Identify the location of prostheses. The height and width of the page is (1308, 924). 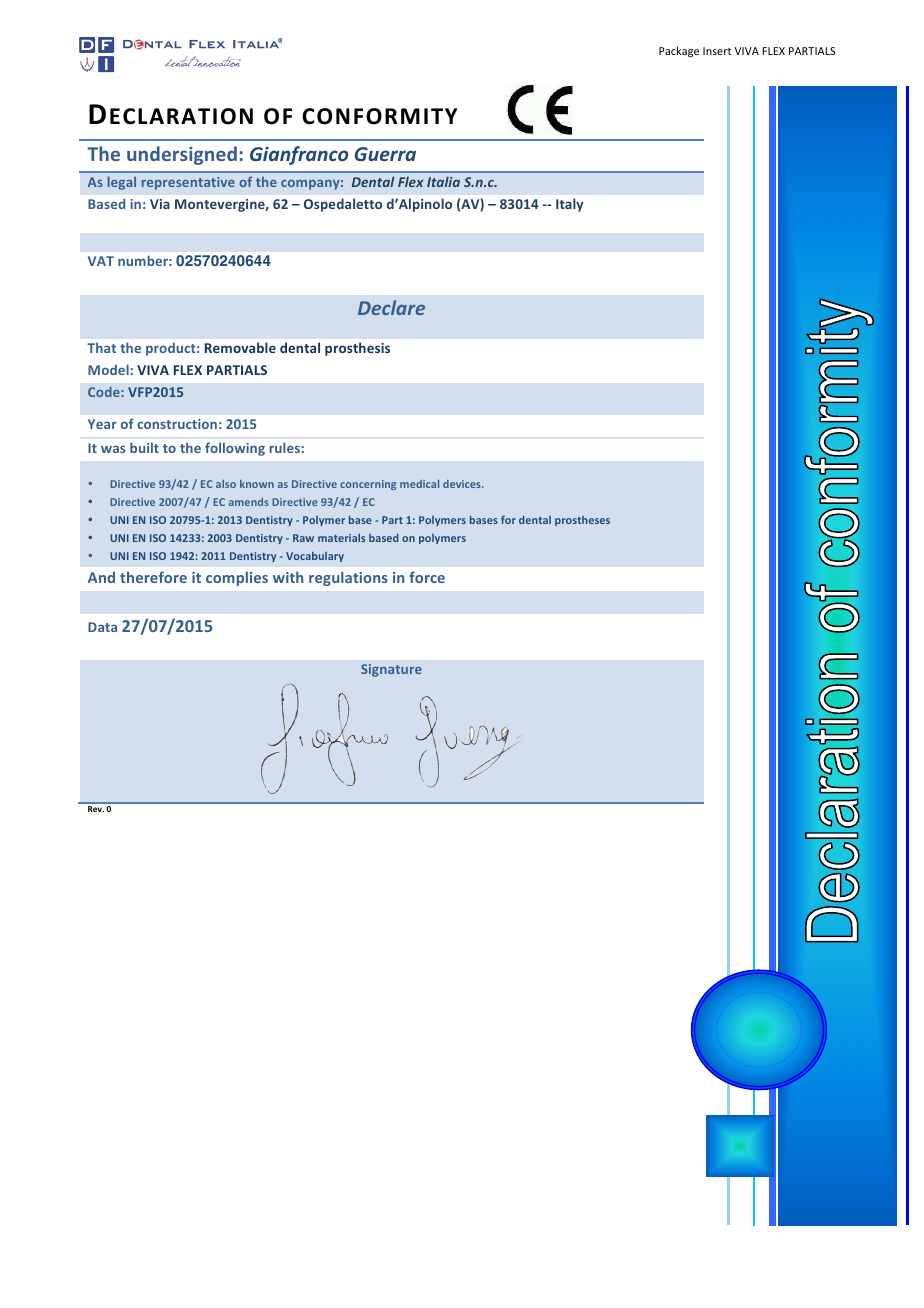
(582, 521).
